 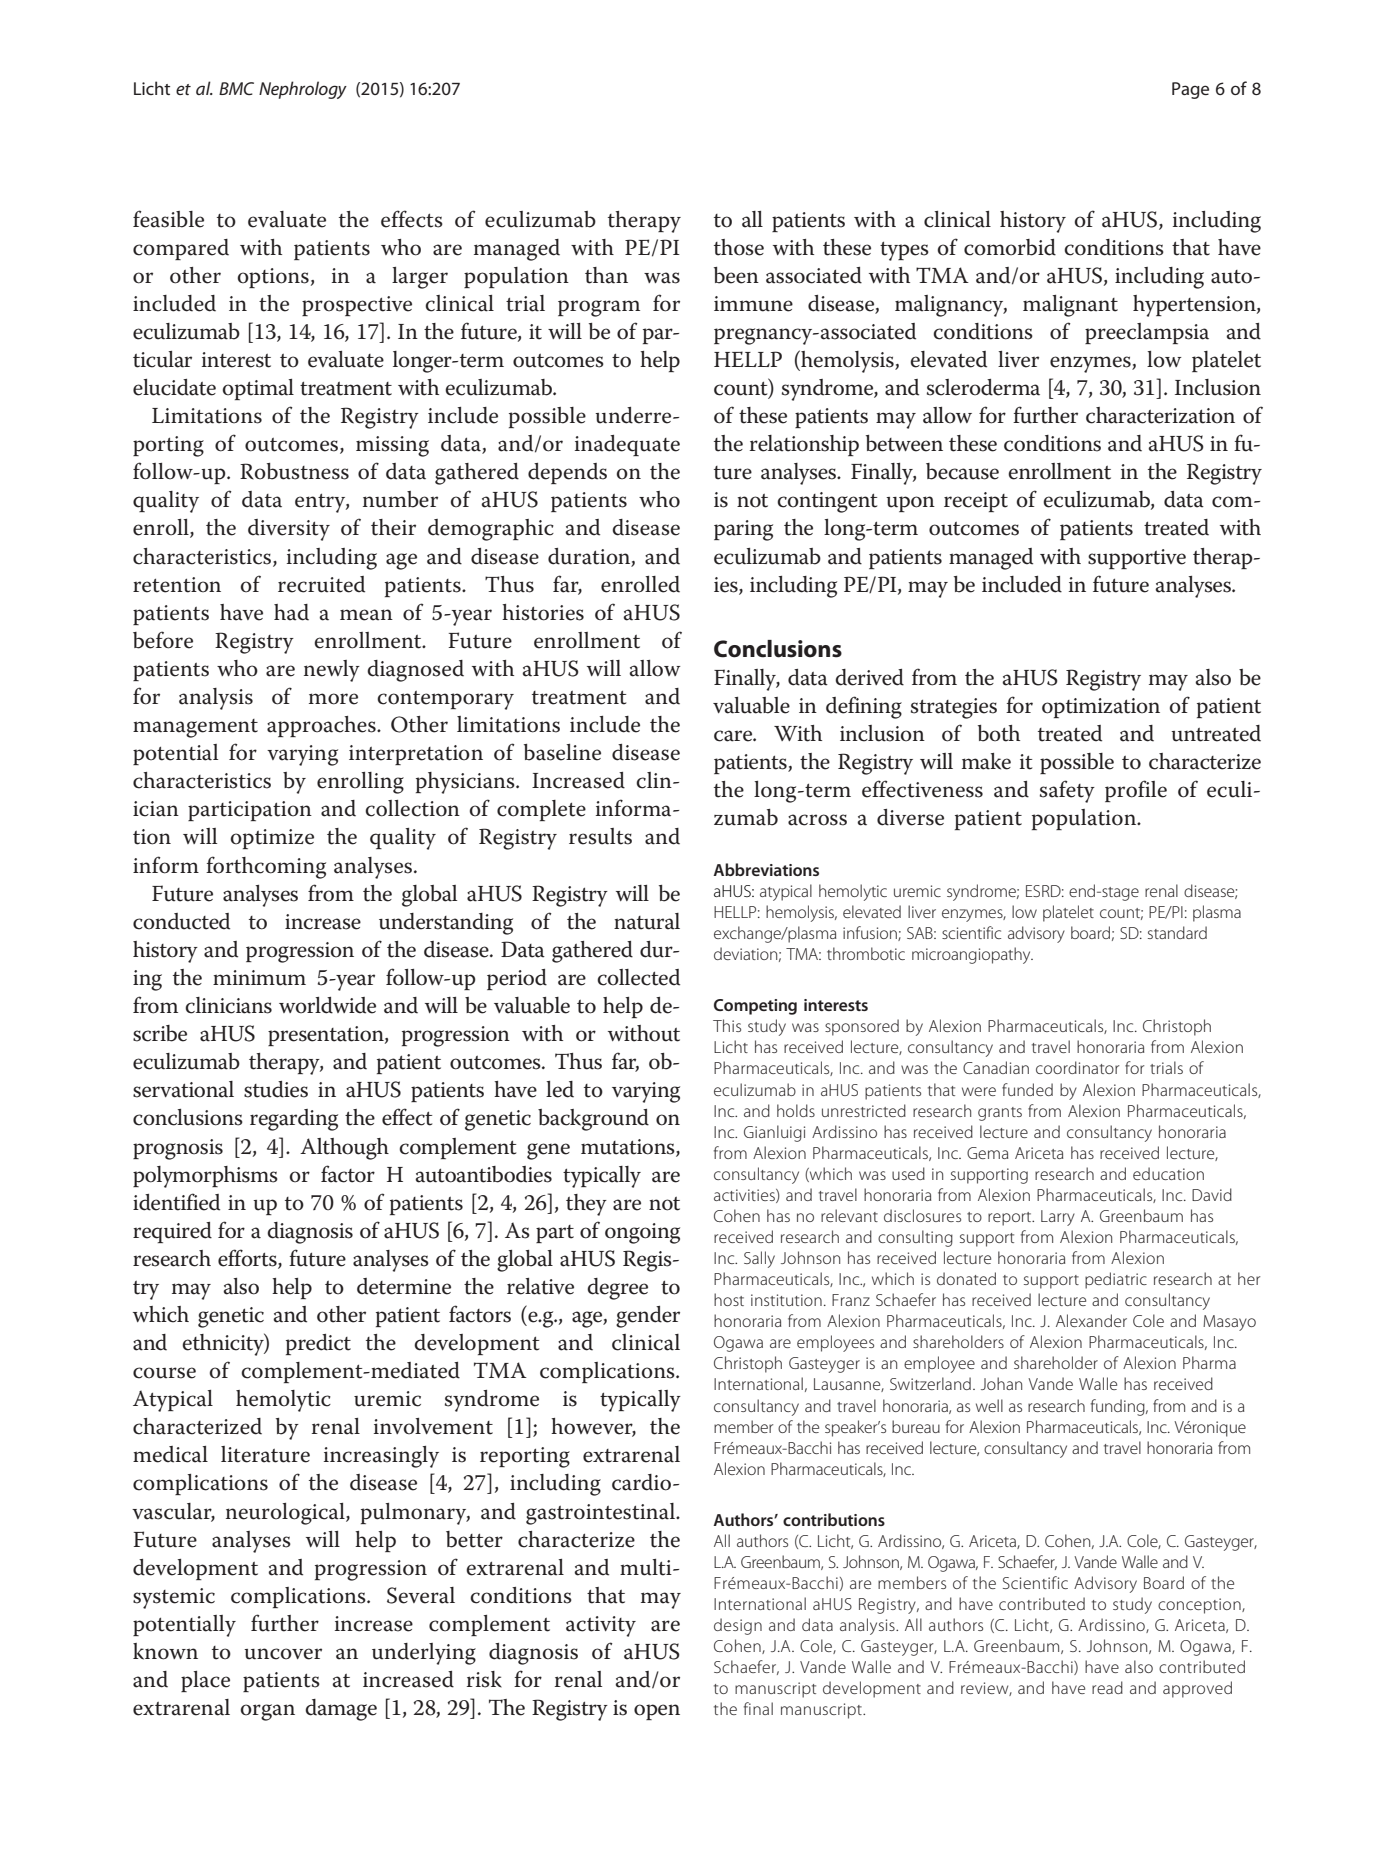 What do you see at coordinates (303, 90) in the screenshot?
I see `Nephrology` at bounding box center [303, 90].
